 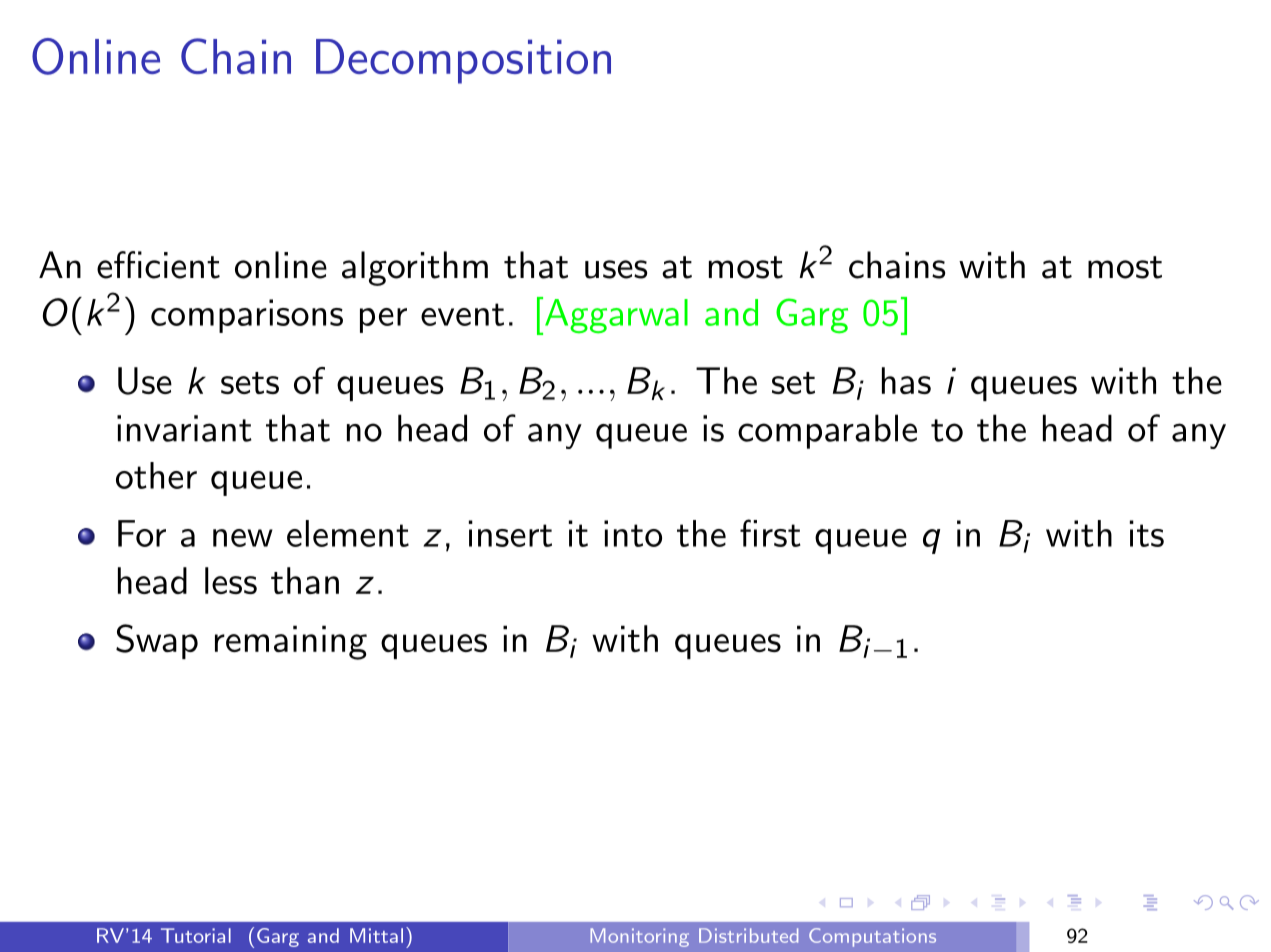 What do you see at coordinates (196, 935) in the page?
I see `Tutorial` at bounding box center [196, 935].
